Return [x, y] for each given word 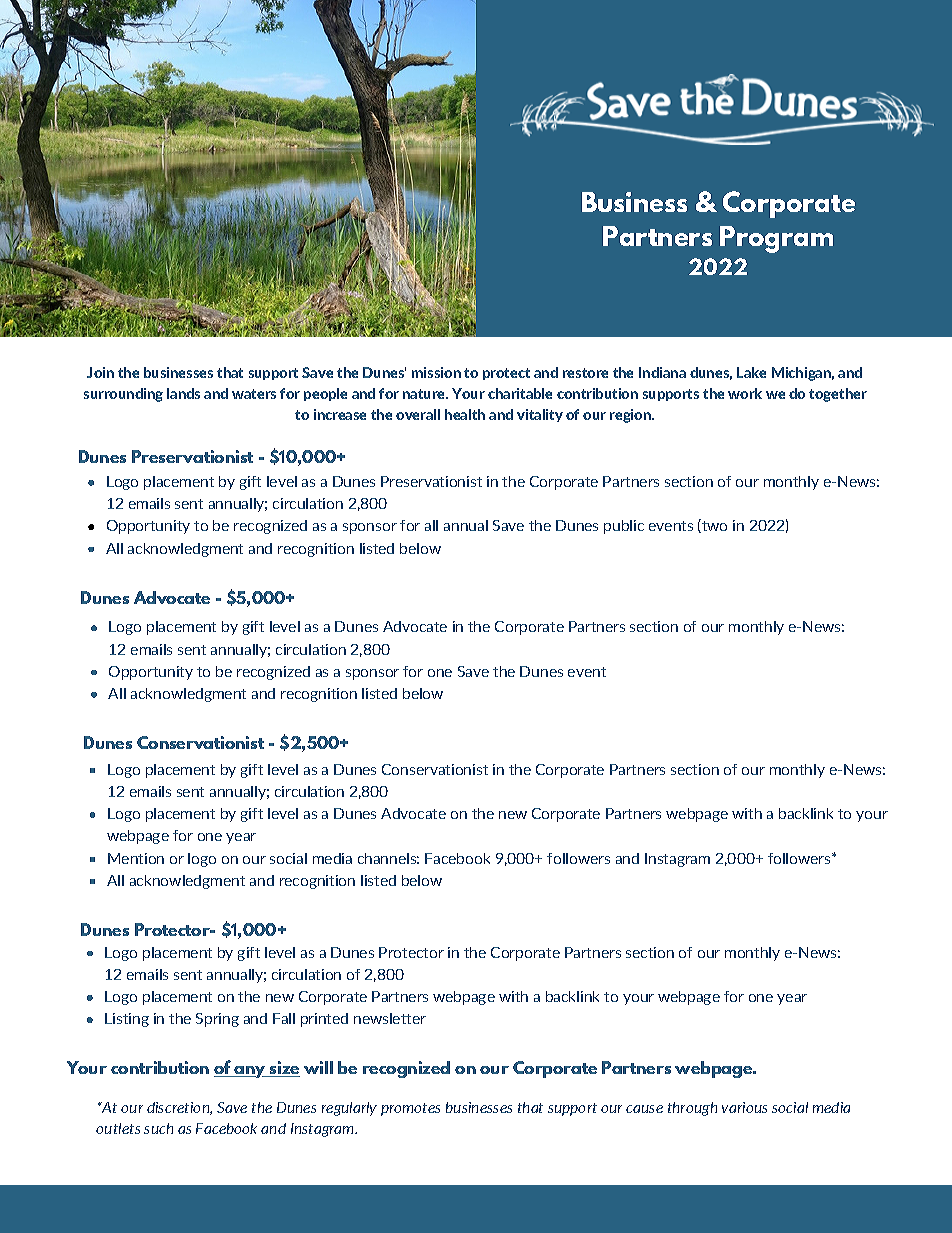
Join [100, 372]
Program [776, 239]
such [158, 1128]
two [713, 526]
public [624, 527]
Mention [136, 858]
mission [436, 372]
